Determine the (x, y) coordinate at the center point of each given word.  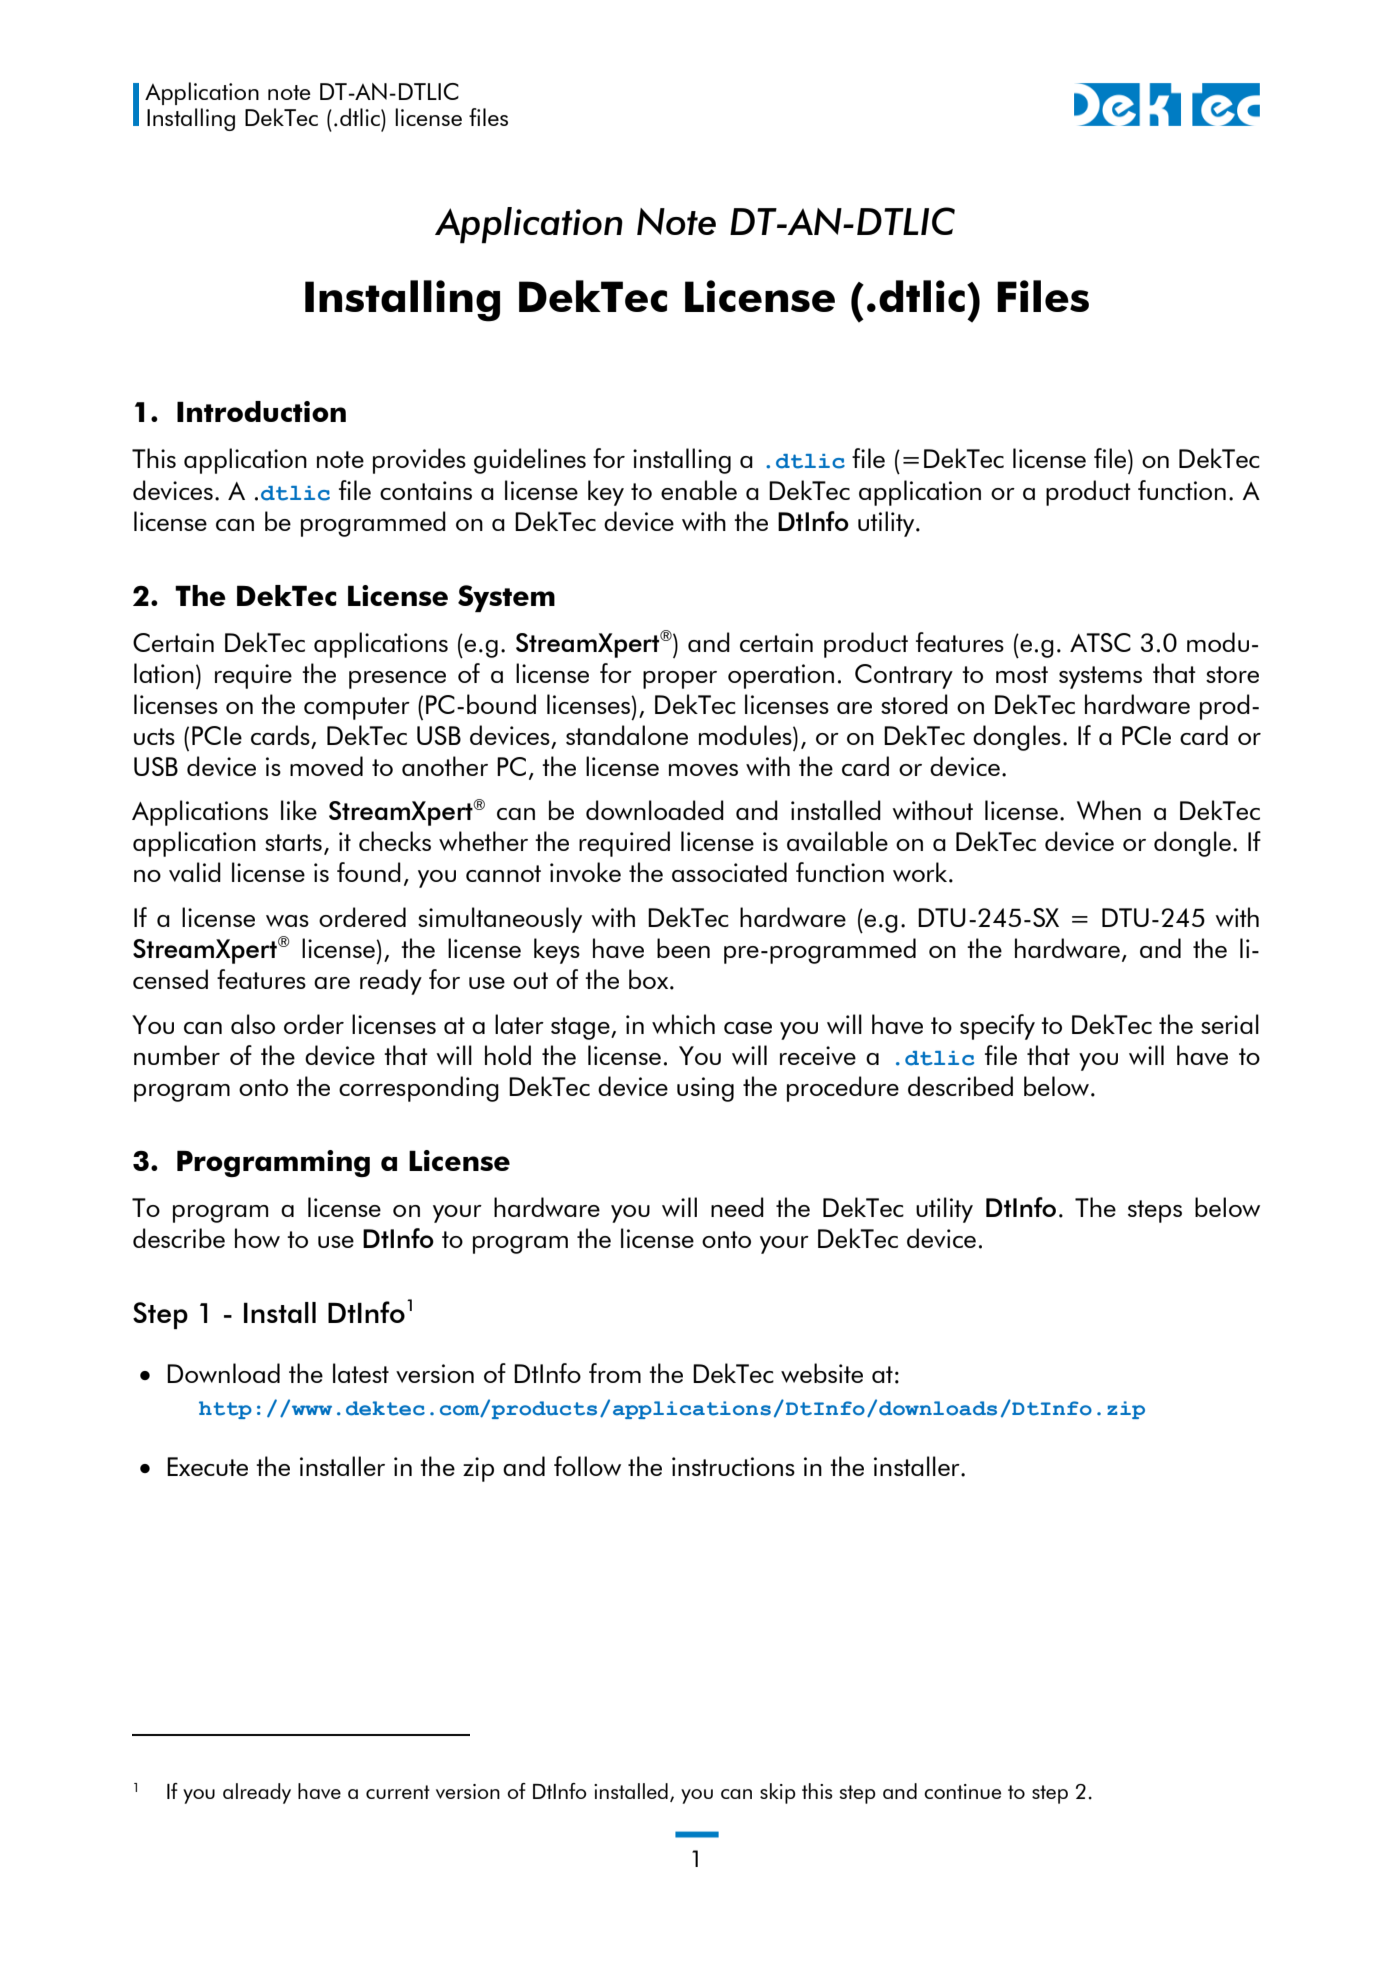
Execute (207, 1466)
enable (699, 490)
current (398, 1792)
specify (997, 1027)
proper (680, 680)
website (822, 1373)
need (737, 1207)
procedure (843, 1089)
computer (357, 708)
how (257, 1238)
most (1022, 674)
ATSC (1100, 642)
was (287, 921)
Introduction (261, 411)
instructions (733, 1466)
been (683, 948)
